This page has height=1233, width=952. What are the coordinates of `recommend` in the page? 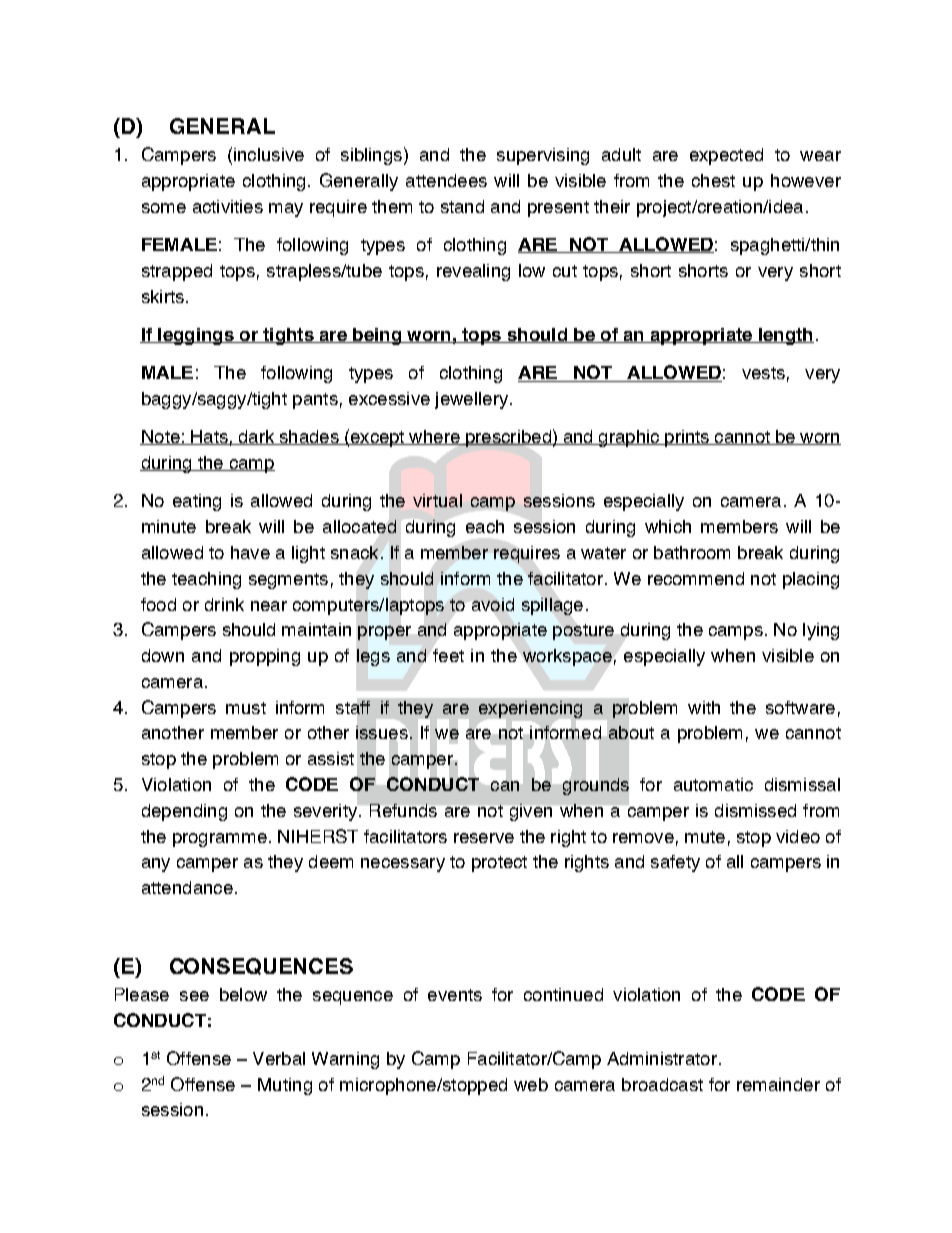 It's located at (696, 578).
